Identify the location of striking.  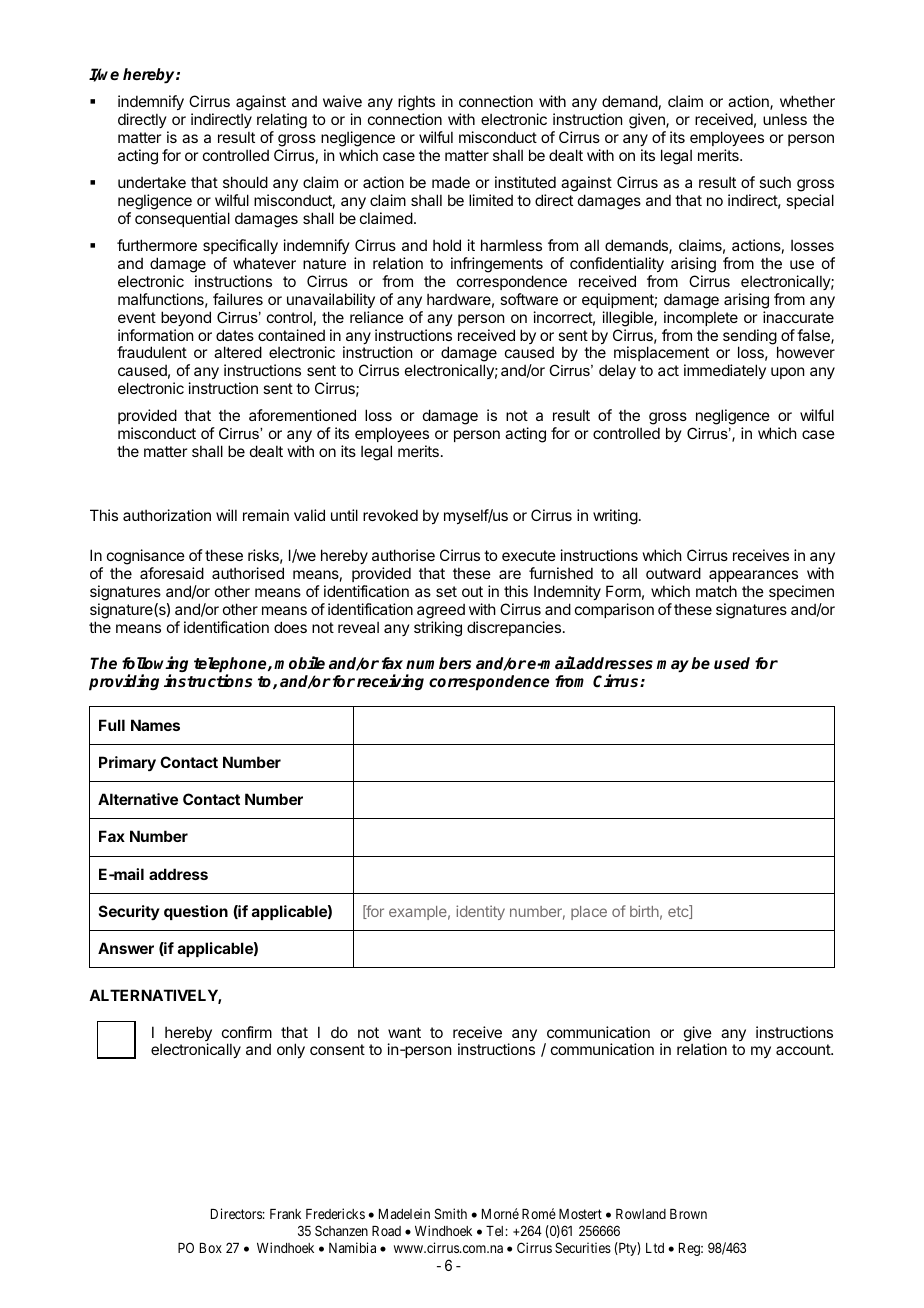
(438, 629).
